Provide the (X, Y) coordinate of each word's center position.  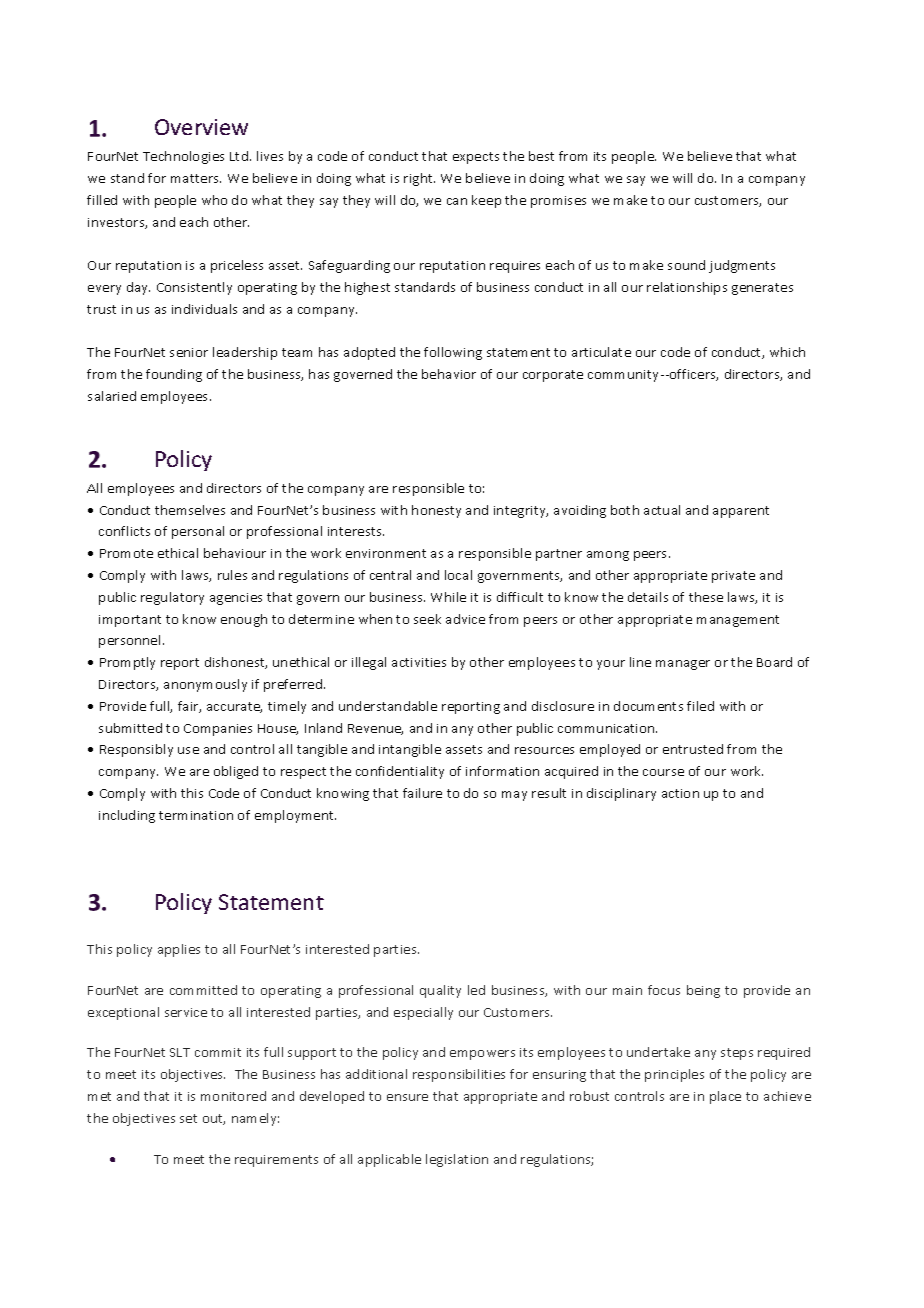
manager (683, 665)
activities (419, 662)
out (214, 1119)
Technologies (183, 157)
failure (422, 793)
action (680, 793)
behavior (449, 374)
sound (686, 265)
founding (174, 375)
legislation (457, 1160)
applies (179, 950)
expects (476, 158)
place (725, 1097)
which (787, 352)
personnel (129, 641)
